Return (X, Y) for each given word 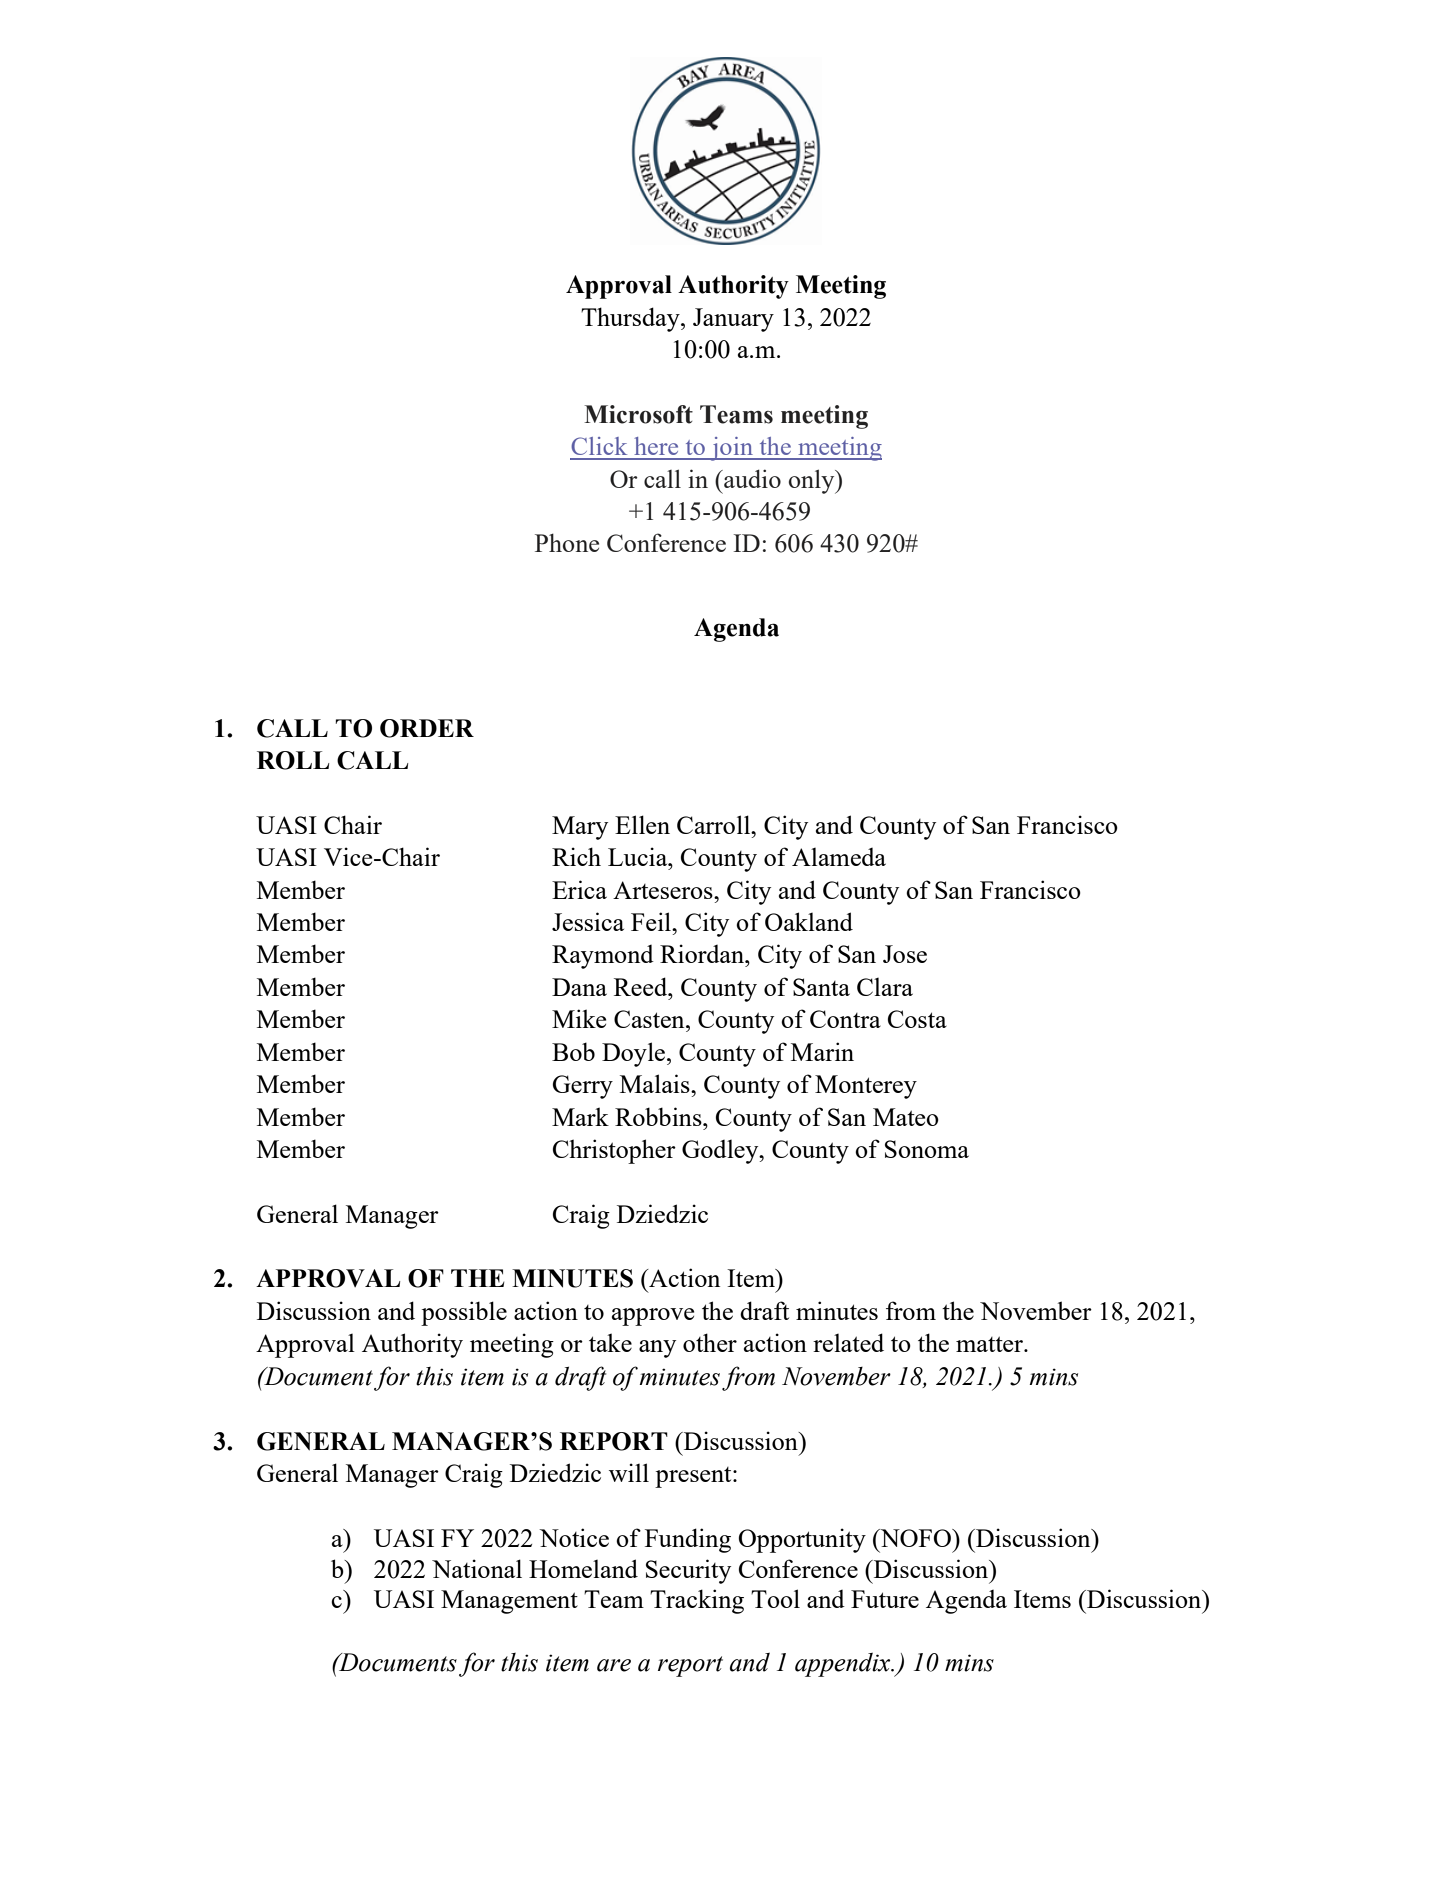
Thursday (631, 319)
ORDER (427, 728)
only (813, 481)
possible (464, 1313)
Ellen (642, 824)
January (733, 320)
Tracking (697, 1601)
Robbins (659, 1116)
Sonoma (927, 1149)
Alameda (839, 857)
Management (509, 1602)
